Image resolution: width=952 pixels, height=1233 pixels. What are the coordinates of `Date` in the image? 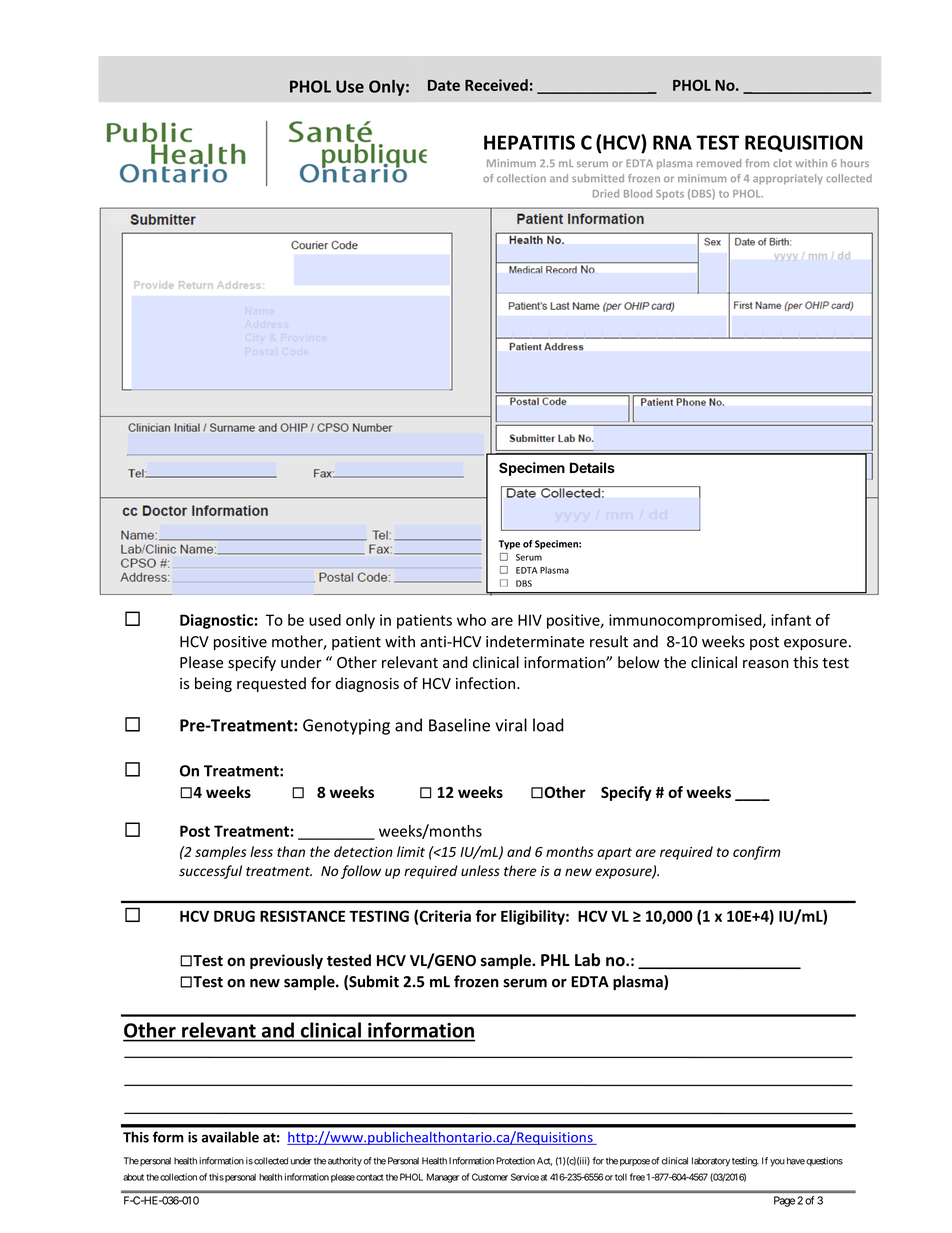 It's located at (444, 85).
